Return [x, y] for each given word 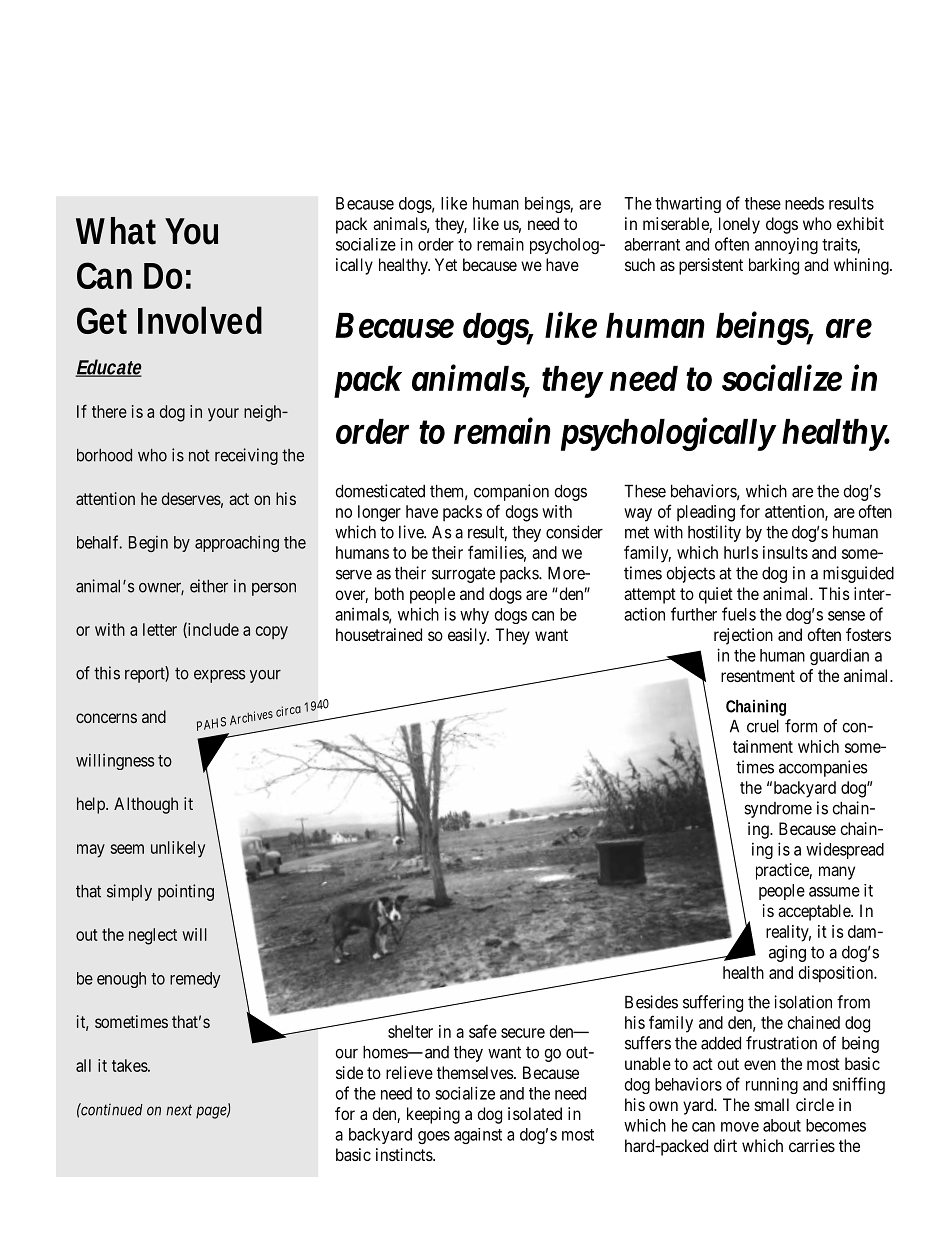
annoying [786, 245]
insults [785, 552]
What [116, 231]
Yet [446, 264]
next [179, 1110]
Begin [148, 544]
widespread [845, 851]
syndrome [778, 810]
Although [146, 805]
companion [511, 492]
